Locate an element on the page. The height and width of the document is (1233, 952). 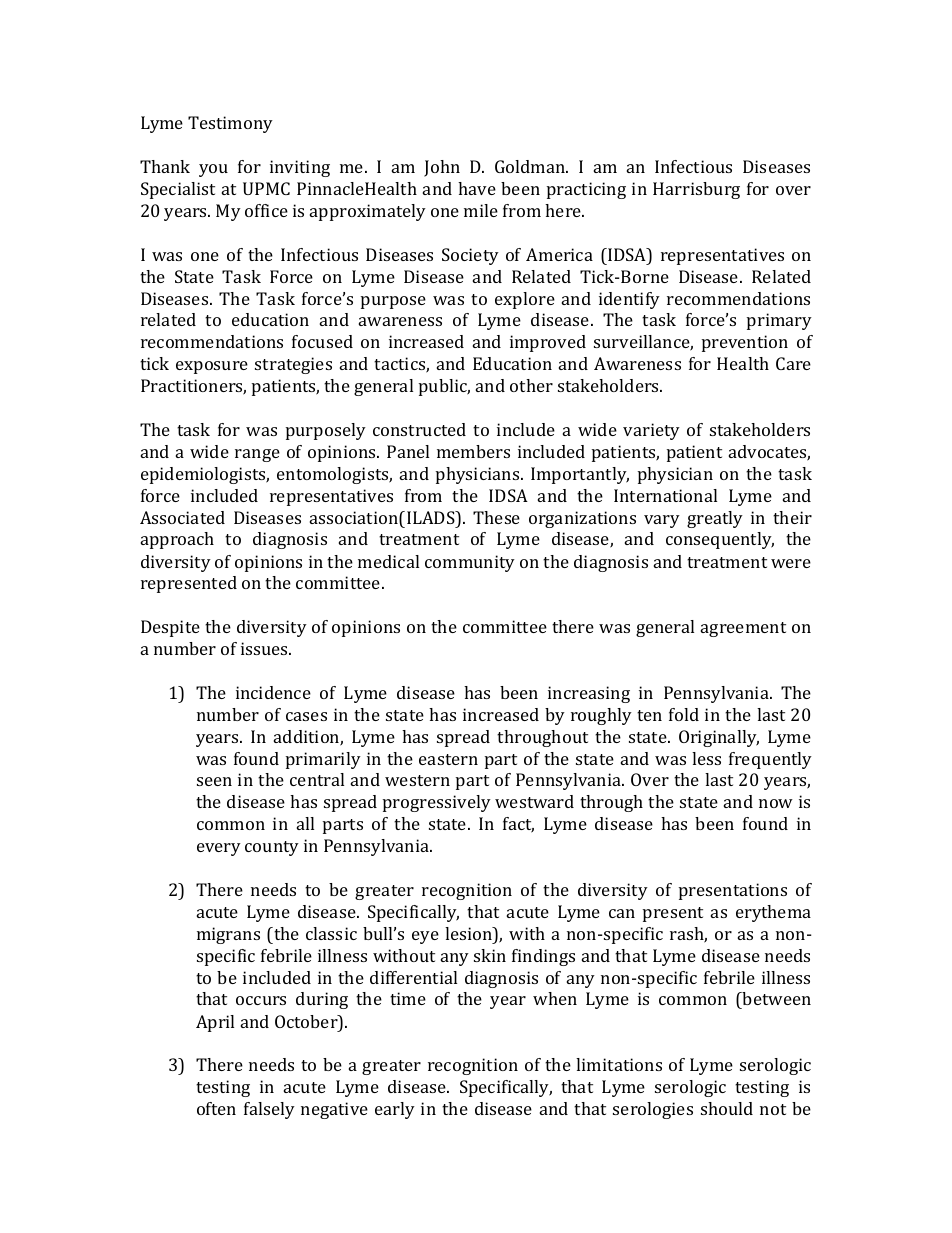
eastern is located at coordinates (448, 759).
